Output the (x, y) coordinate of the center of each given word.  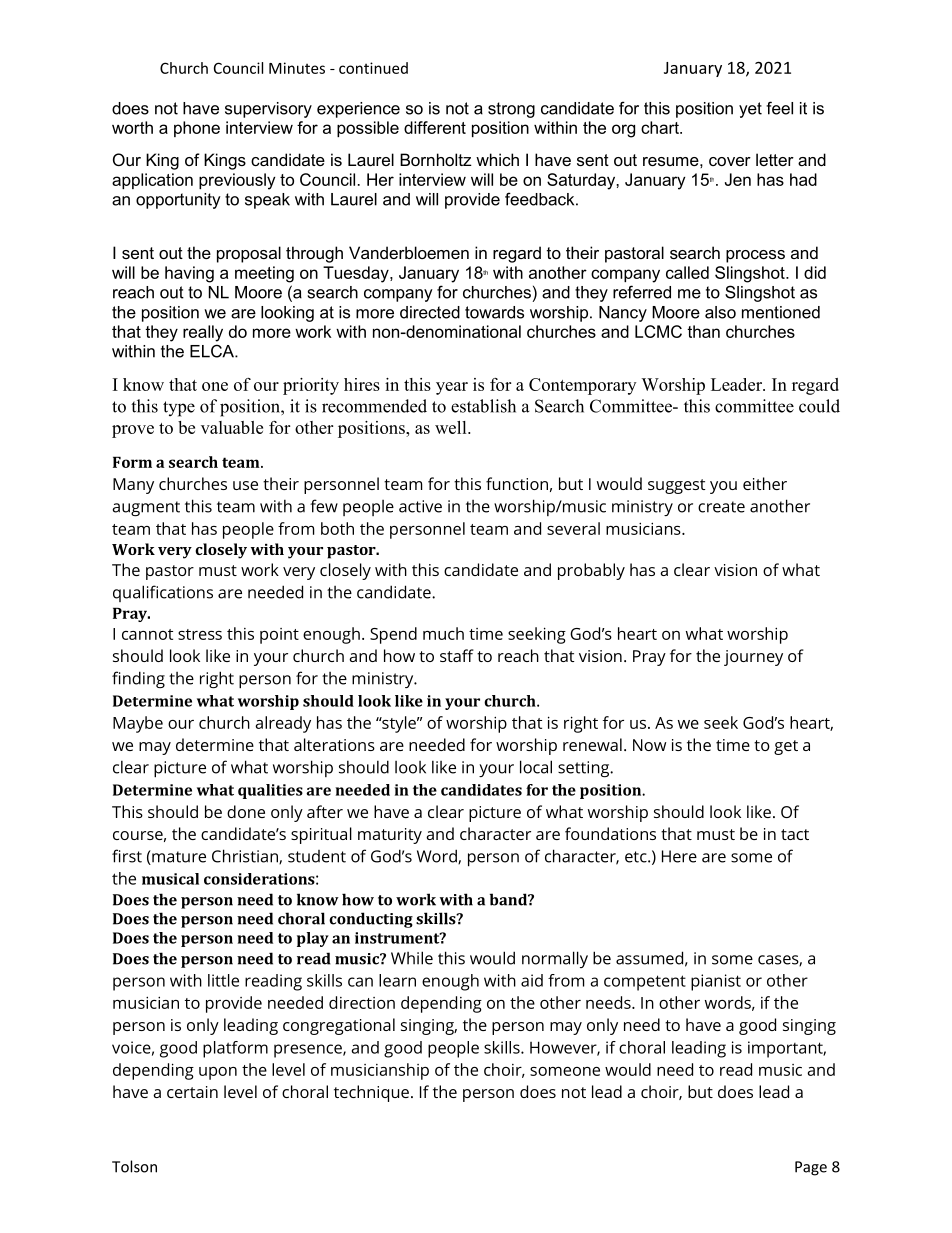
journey (753, 658)
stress (200, 634)
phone (197, 129)
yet (750, 110)
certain (192, 1092)
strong (511, 110)
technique (371, 1093)
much (443, 633)
